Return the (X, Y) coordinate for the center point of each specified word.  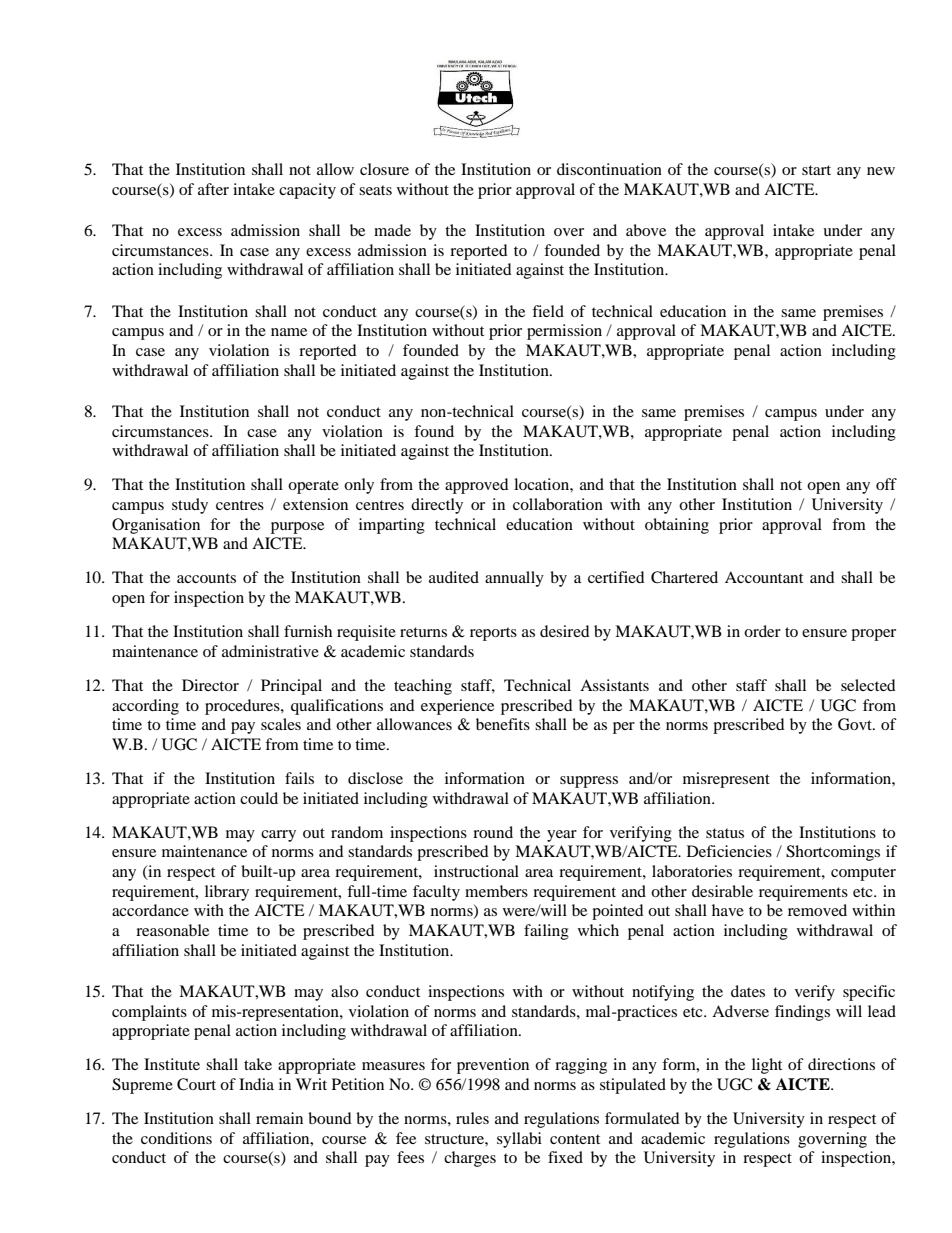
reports (493, 634)
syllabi (519, 1140)
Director (210, 685)
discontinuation (609, 169)
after (213, 189)
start (816, 170)
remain (279, 1118)
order (762, 631)
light (767, 1066)
